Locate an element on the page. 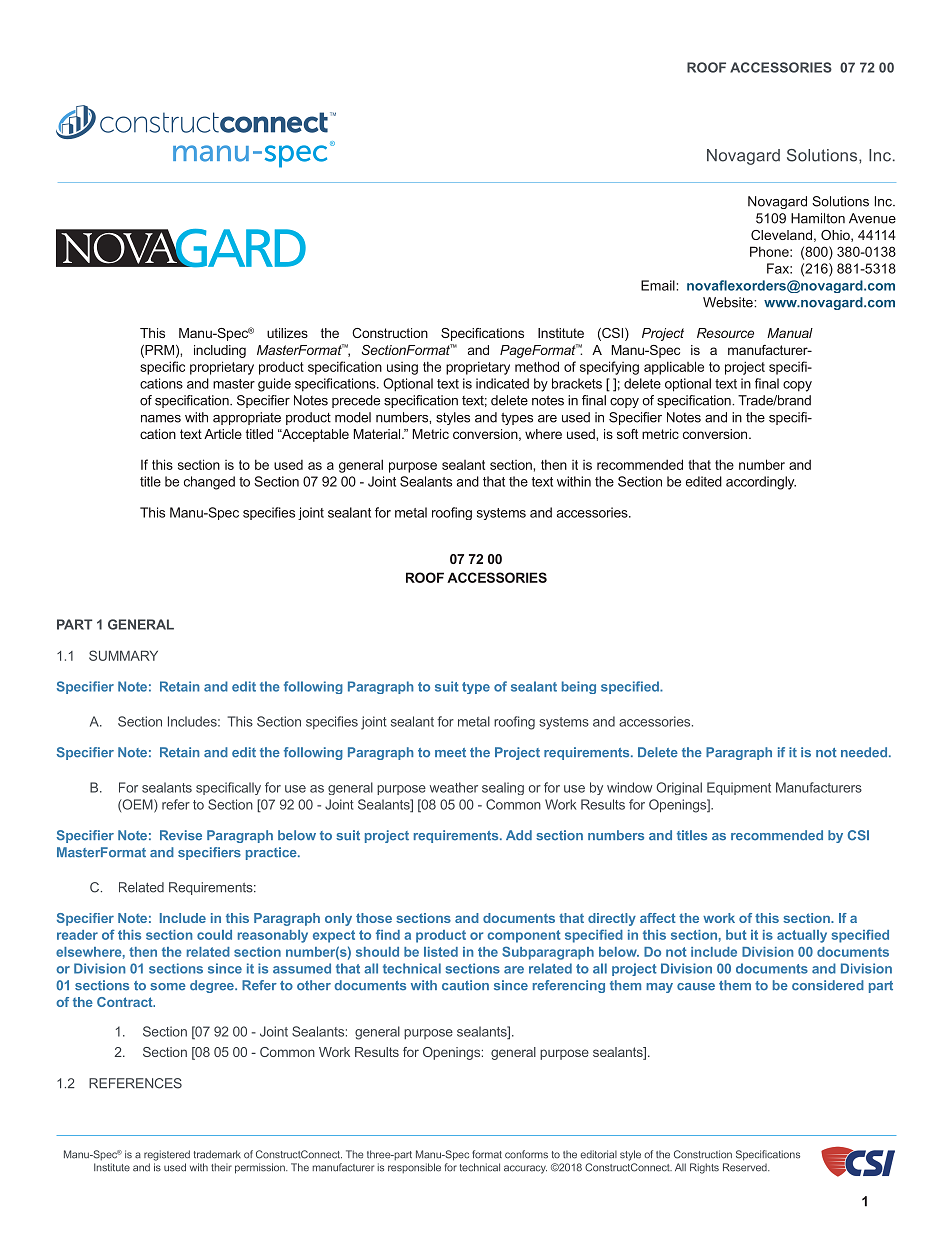 The width and height of the image is (952, 1233). Reserved is located at coordinates (746, 1167).
